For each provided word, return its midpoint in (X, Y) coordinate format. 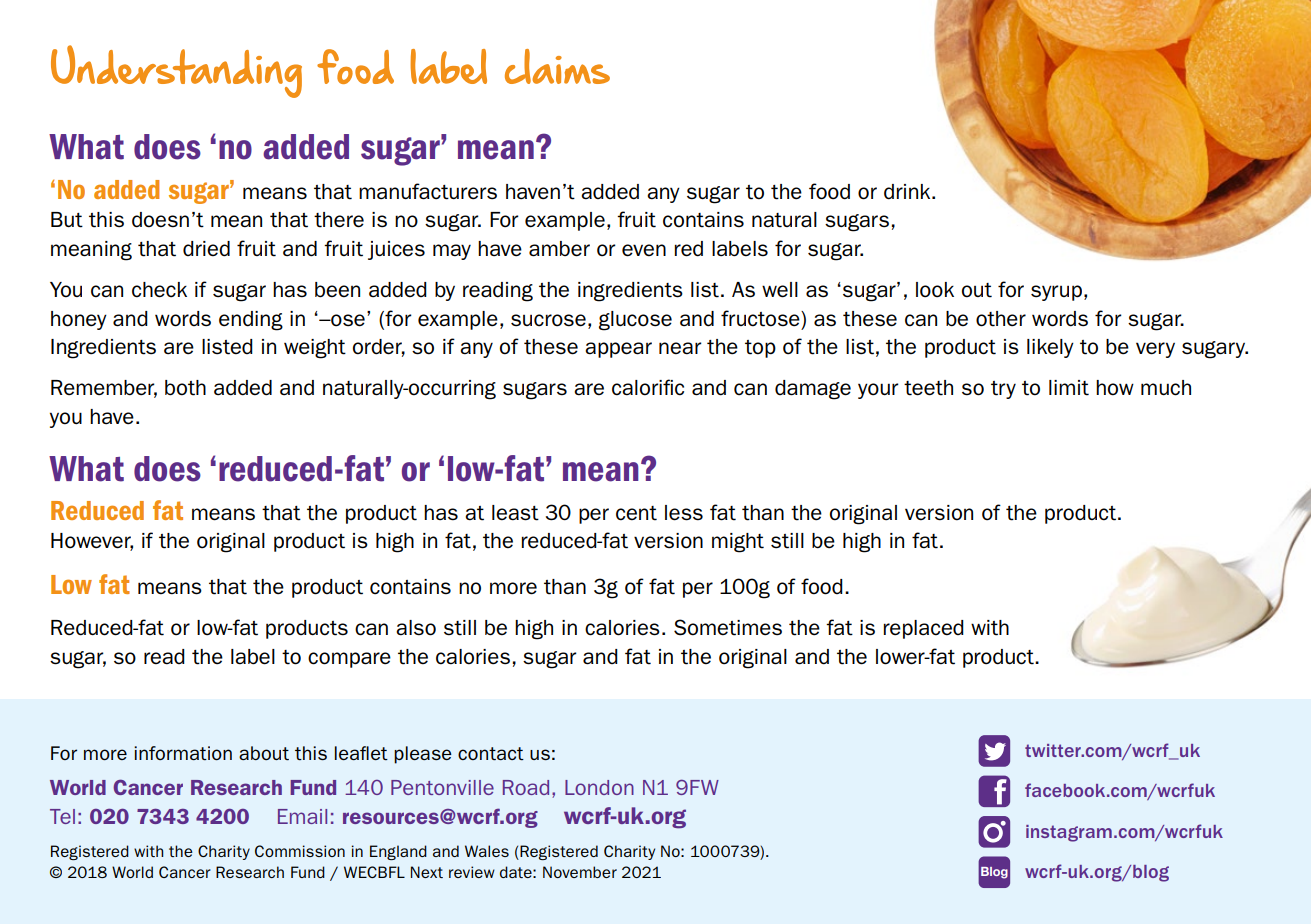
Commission (300, 851)
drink (908, 192)
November (580, 872)
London (599, 787)
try (1003, 390)
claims (557, 66)
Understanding (176, 71)
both (185, 388)
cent (636, 513)
